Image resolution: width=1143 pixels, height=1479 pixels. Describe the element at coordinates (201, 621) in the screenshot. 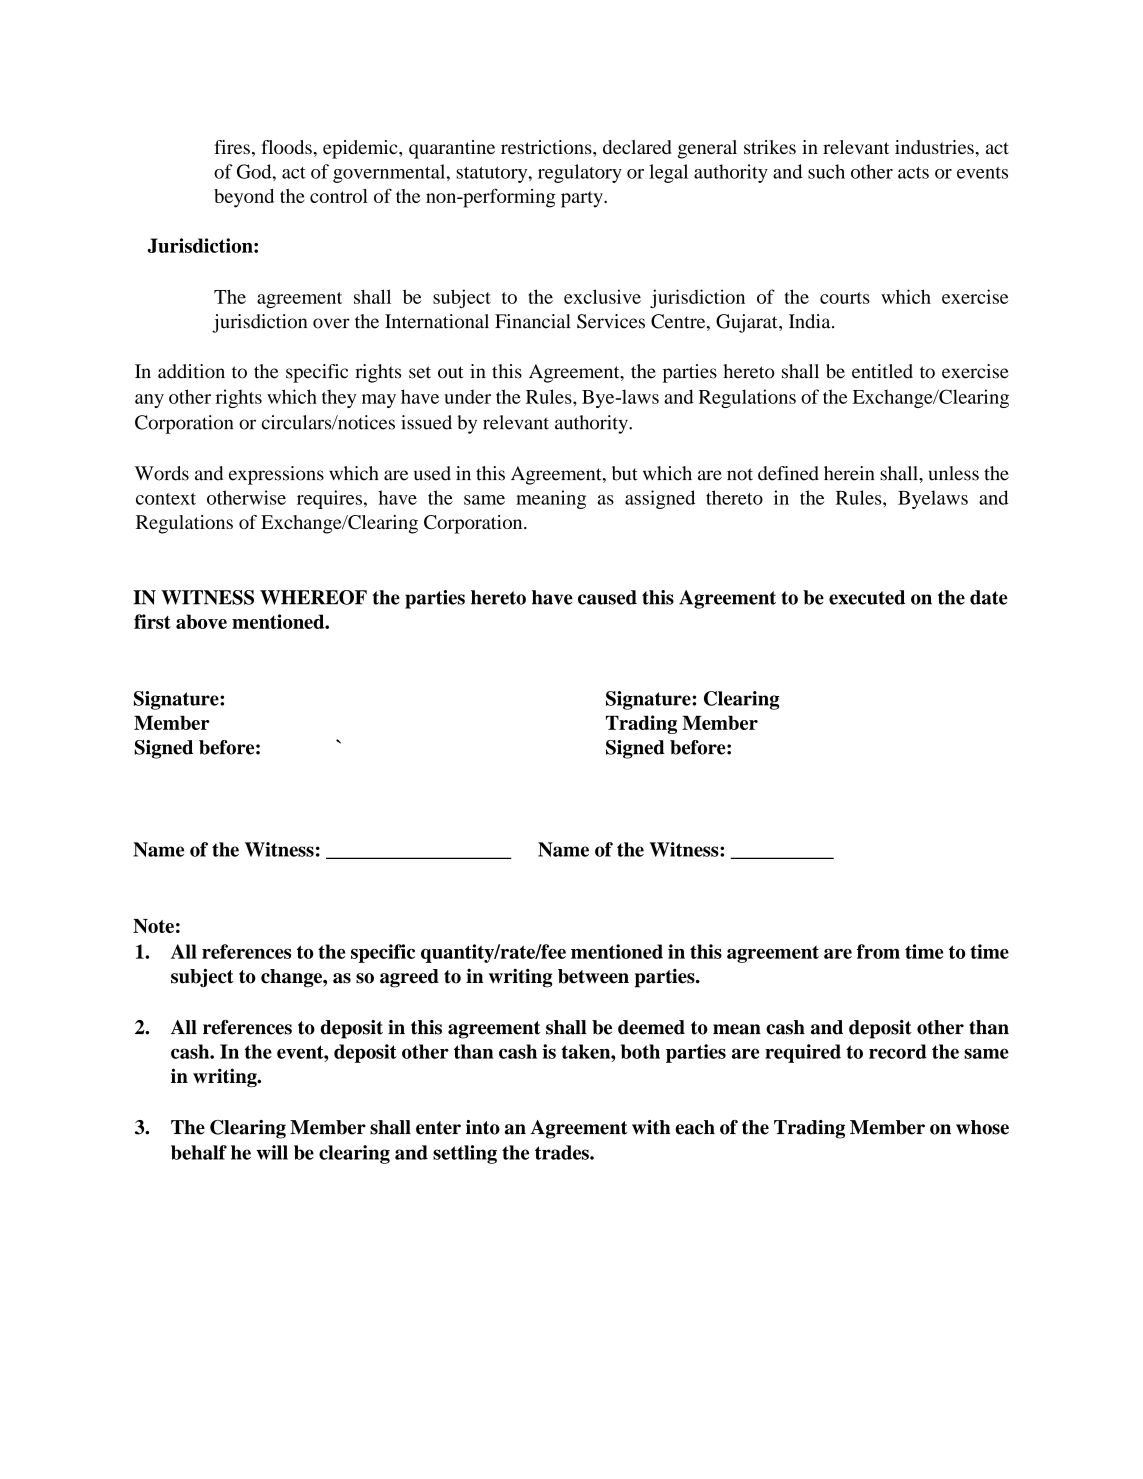

I see `above` at that location.
